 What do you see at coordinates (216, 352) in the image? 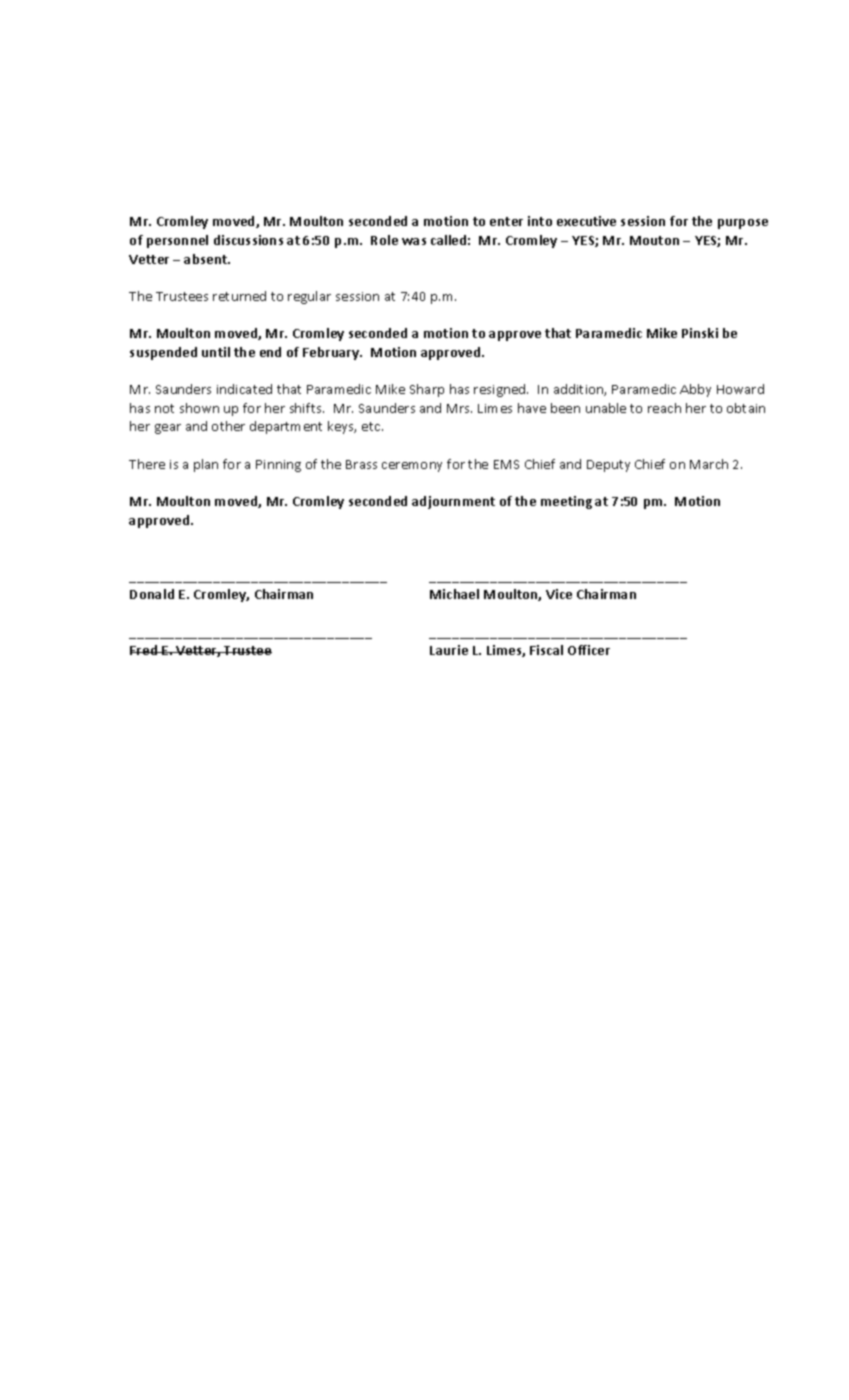
I see `until` at bounding box center [216, 352].
